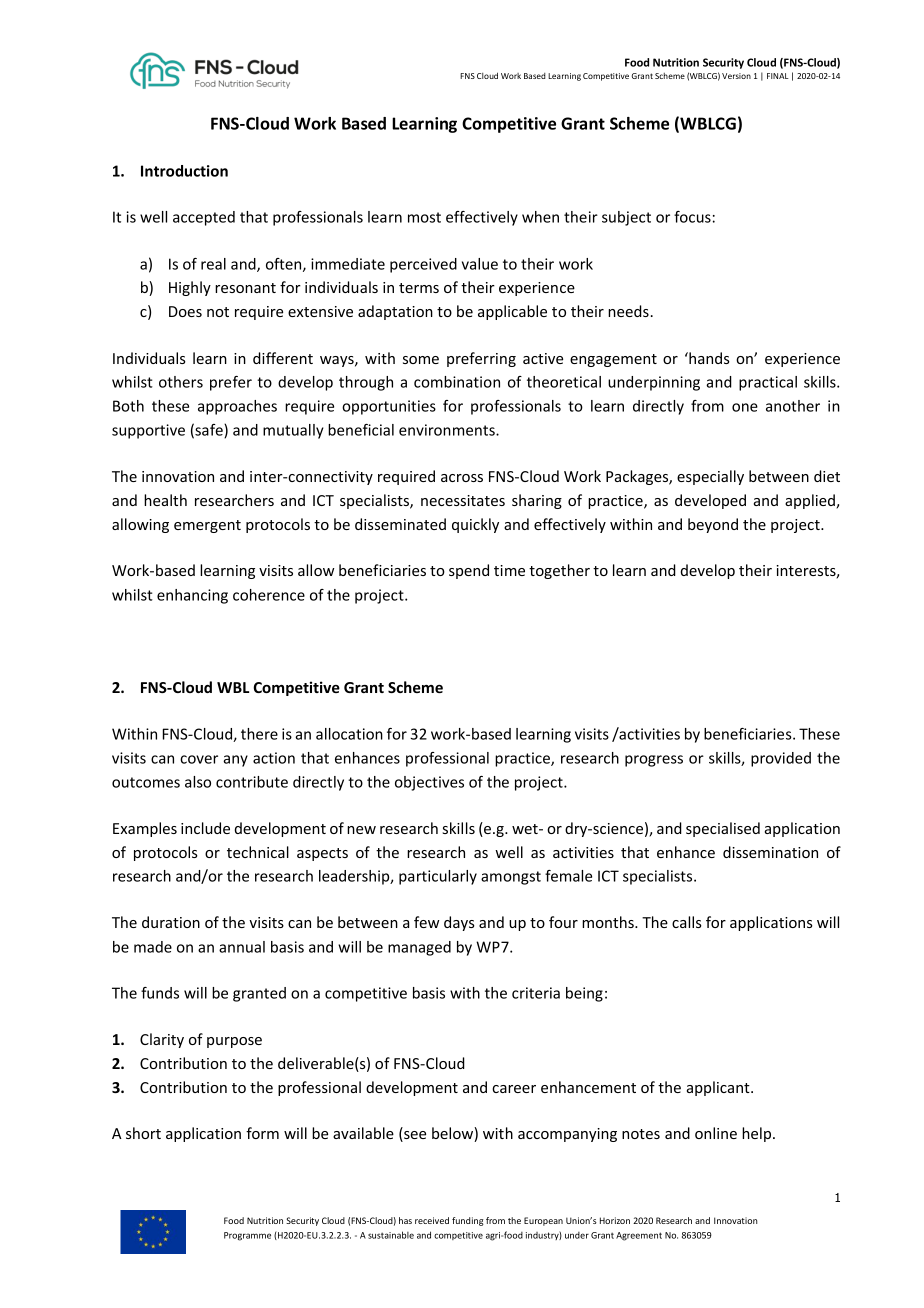  Describe the element at coordinates (469, 571) in the page. I see `spend` at that location.
